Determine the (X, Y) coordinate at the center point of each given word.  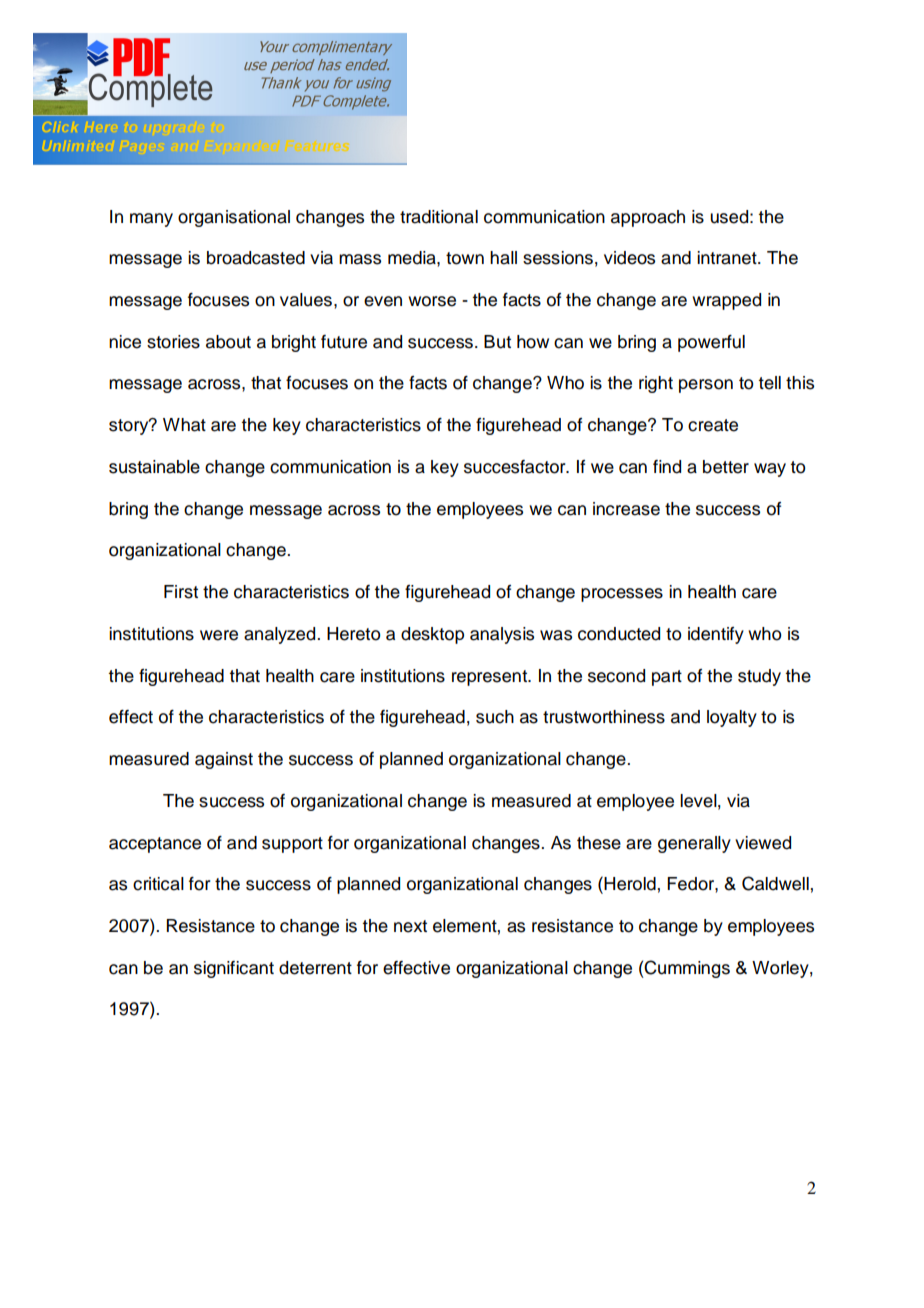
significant (234, 969)
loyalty (732, 718)
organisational (234, 218)
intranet (728, 258)
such (495, 717)
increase (626, 509)
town (465, 258)
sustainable (154, 467)
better (726, 467)
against (224, 760)
